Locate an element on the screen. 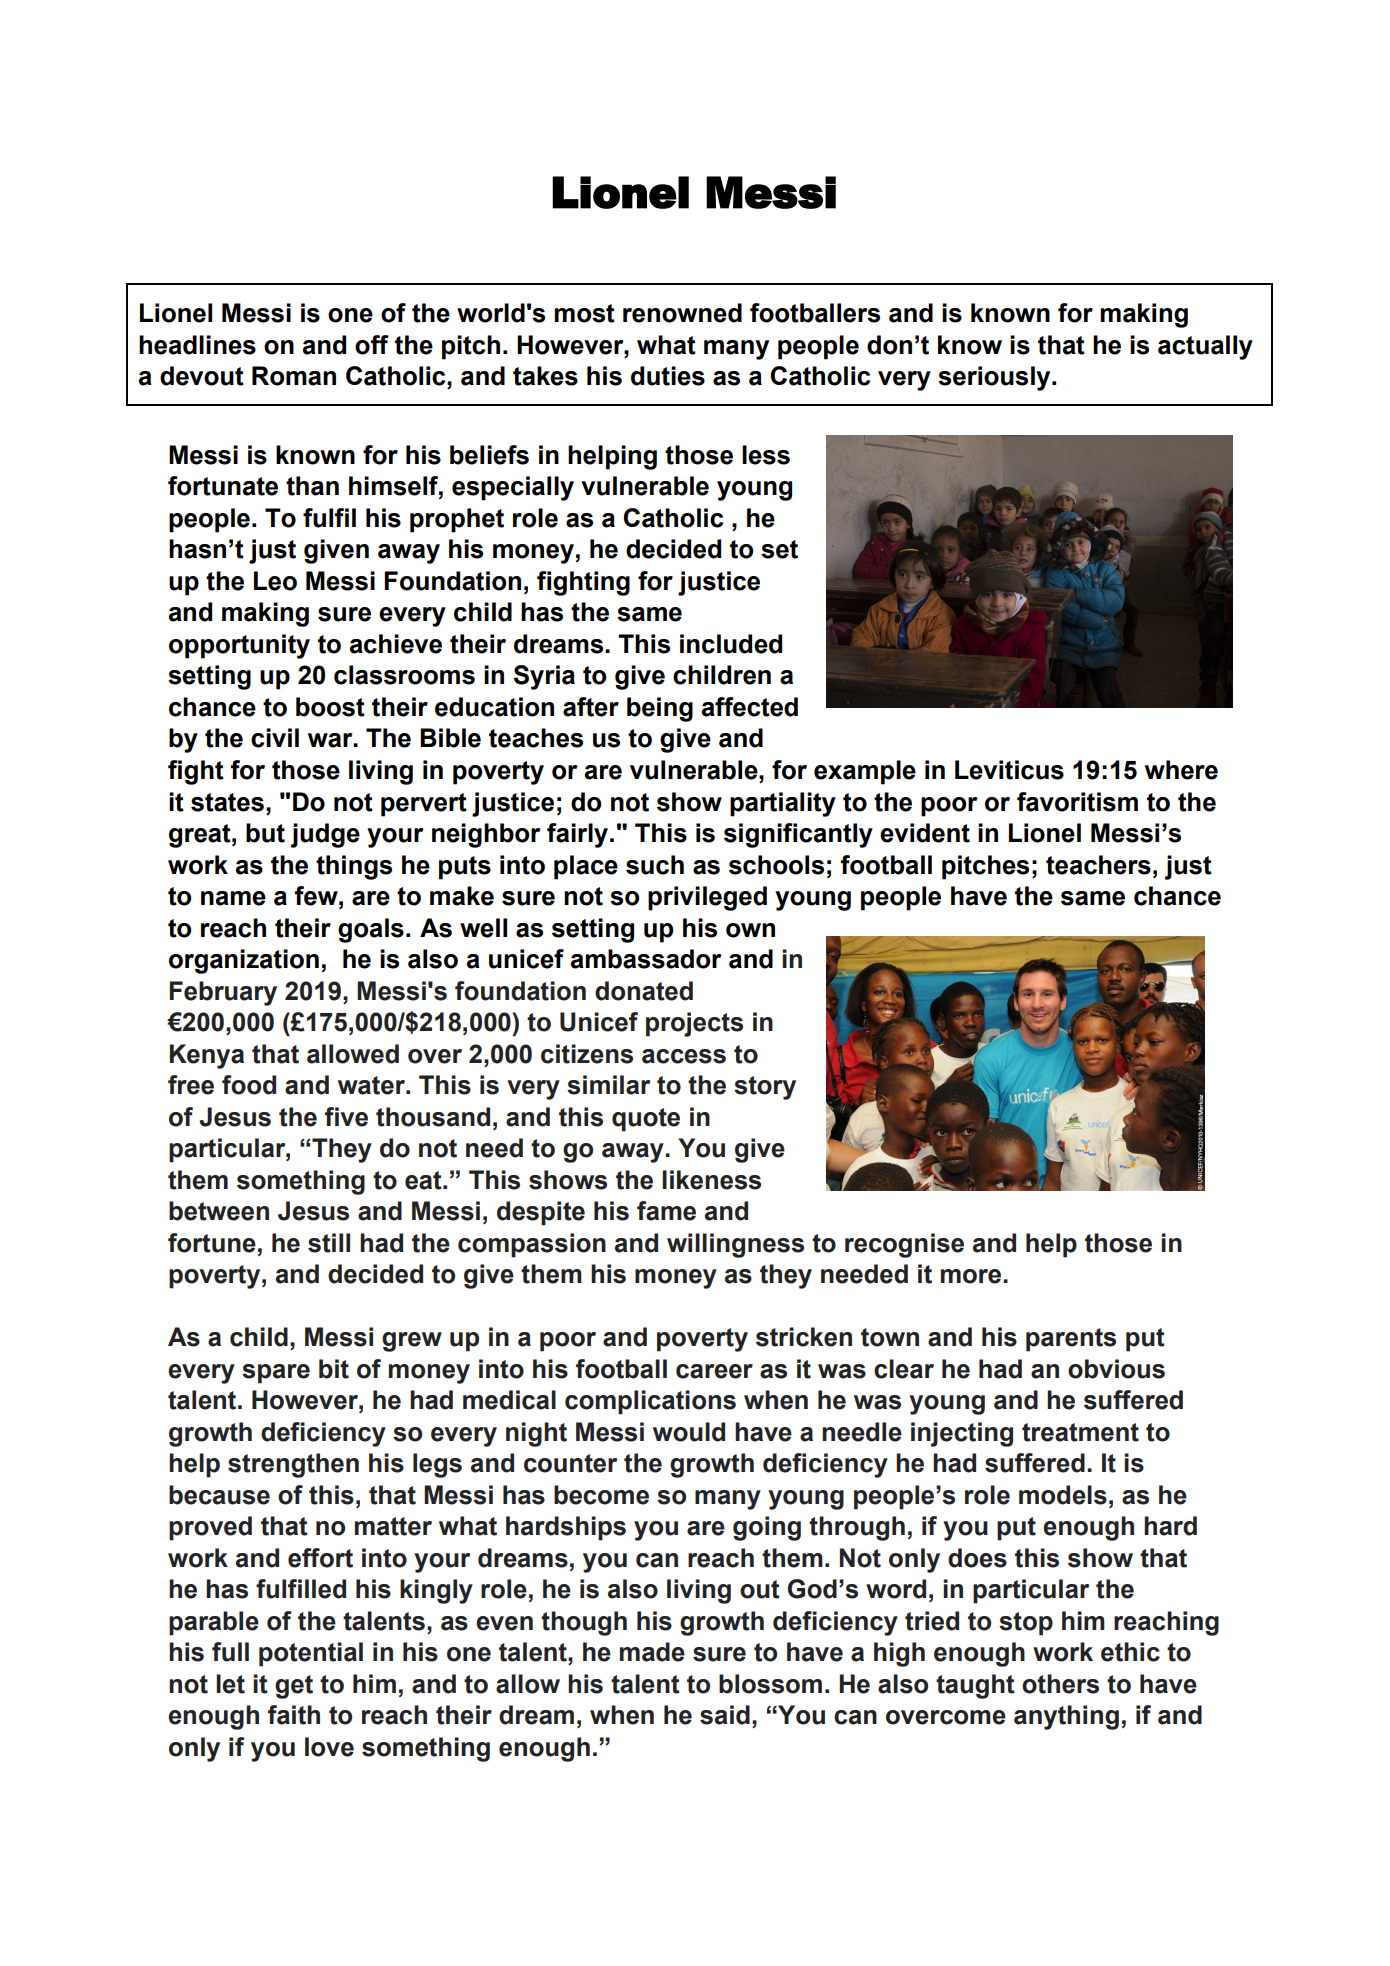 The image size is (1390, 1966). projects is located at coordinates (694, 1024).
